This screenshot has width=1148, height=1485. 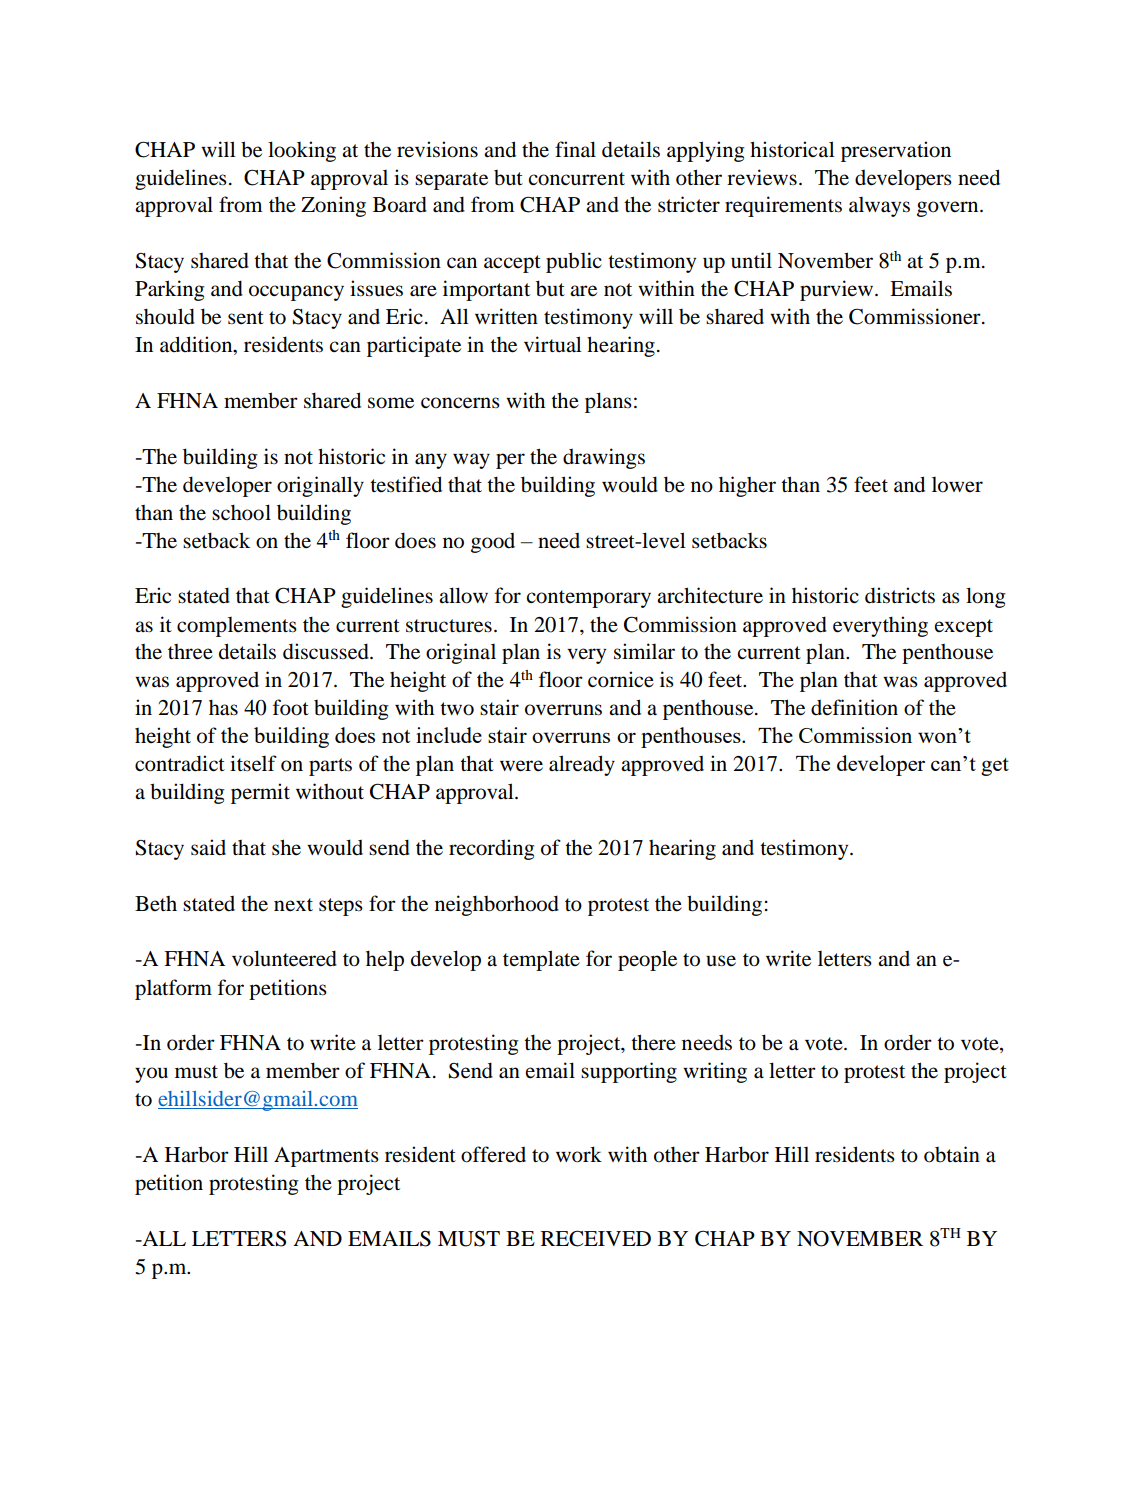 What do you see at coordinates (302, 151) in the screenshot?
I see `looking` at bounding box center [302, 151].
